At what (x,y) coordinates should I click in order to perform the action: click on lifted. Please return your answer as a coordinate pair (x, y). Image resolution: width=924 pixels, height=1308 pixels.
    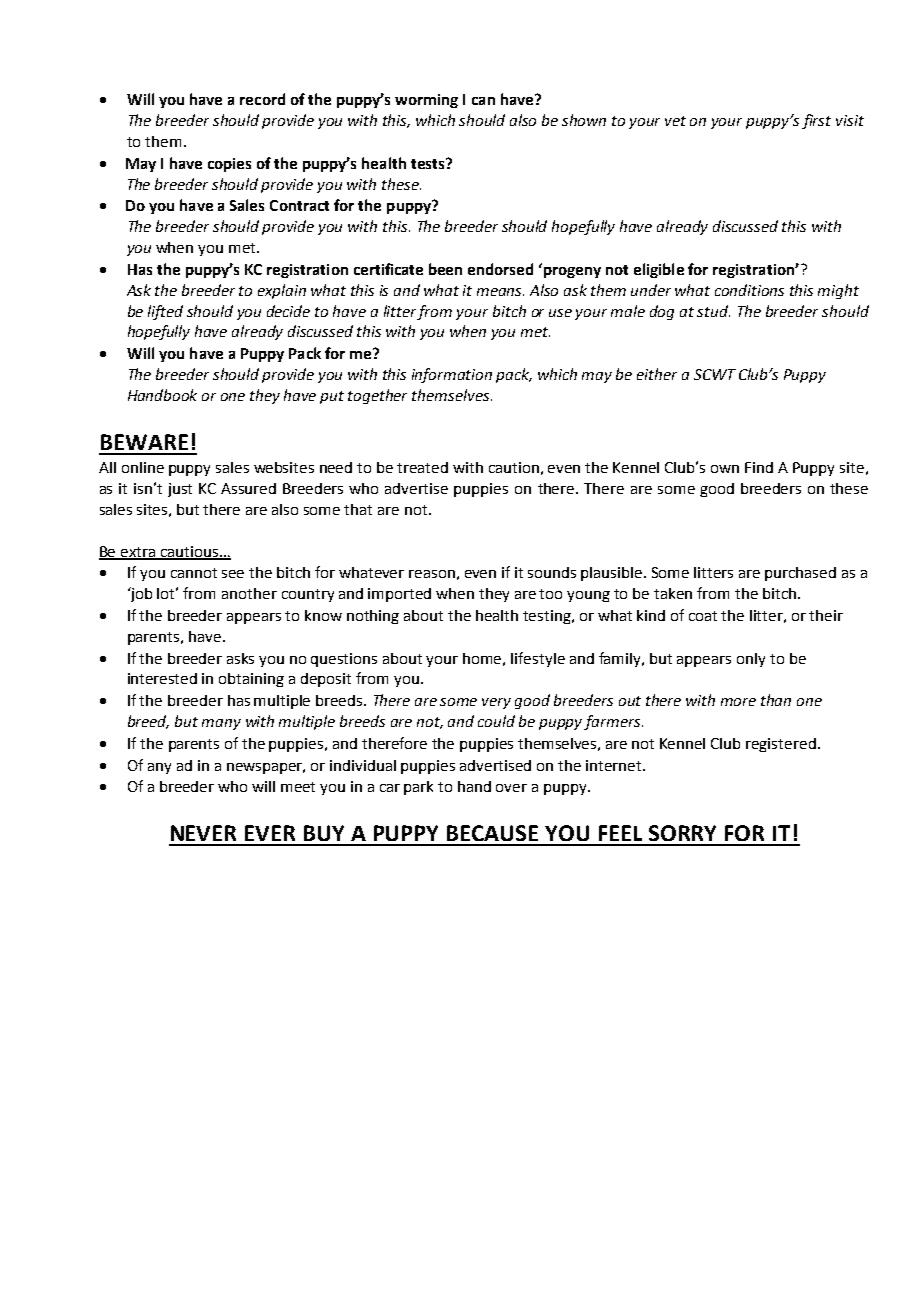
    Looking at the image, I should click on (165, 312).
